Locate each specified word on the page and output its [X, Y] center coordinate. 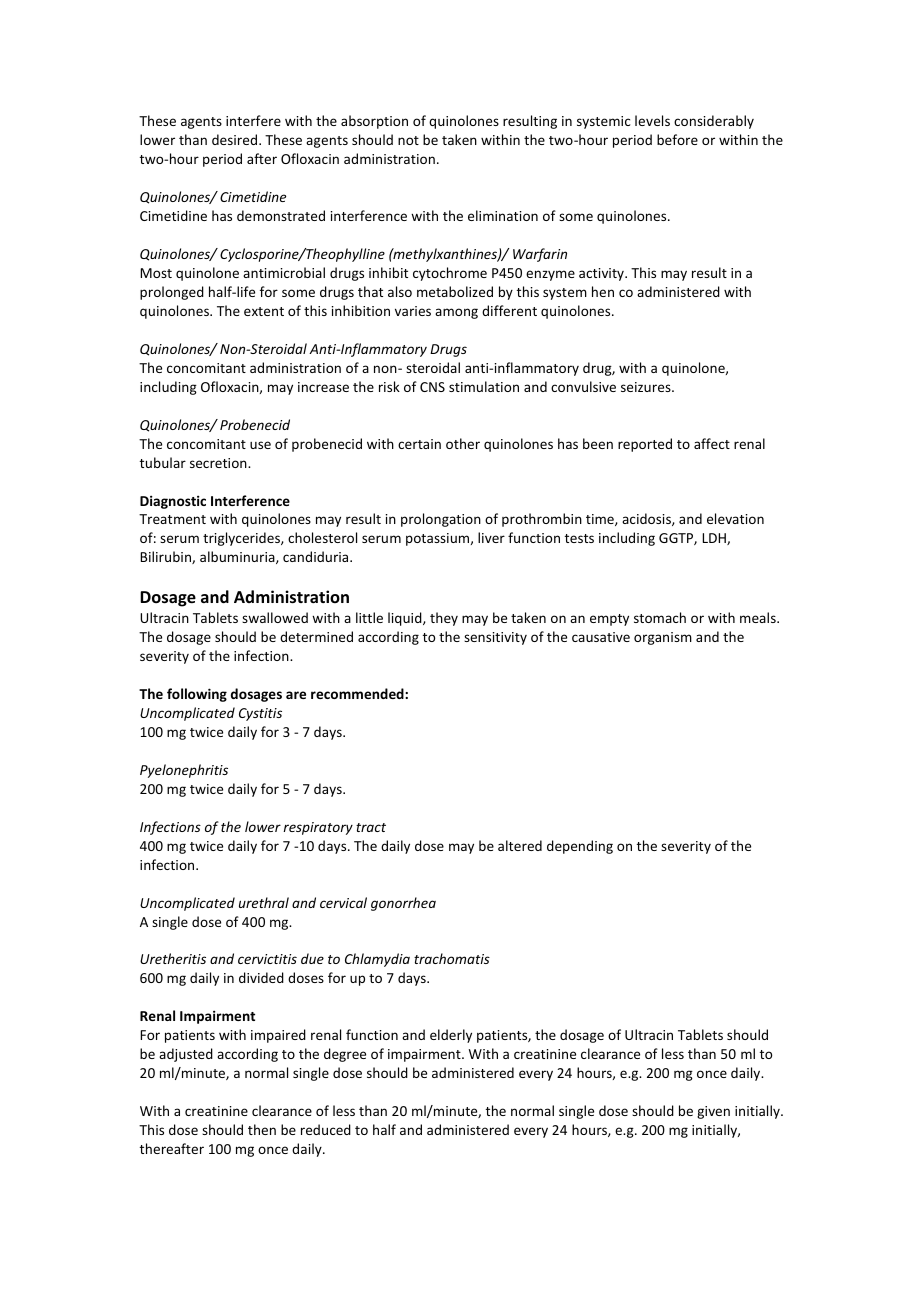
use [260, 445]
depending [580, 847]
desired [236, 139]
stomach [660, 617]
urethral [264, 902]
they [444, 619]
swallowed [275, 617]
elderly [451, 1036]
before [677, 139]
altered [520, 845]
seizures [647, 387]
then [262, 1129]
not [408, 140]
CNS [432, 387]
